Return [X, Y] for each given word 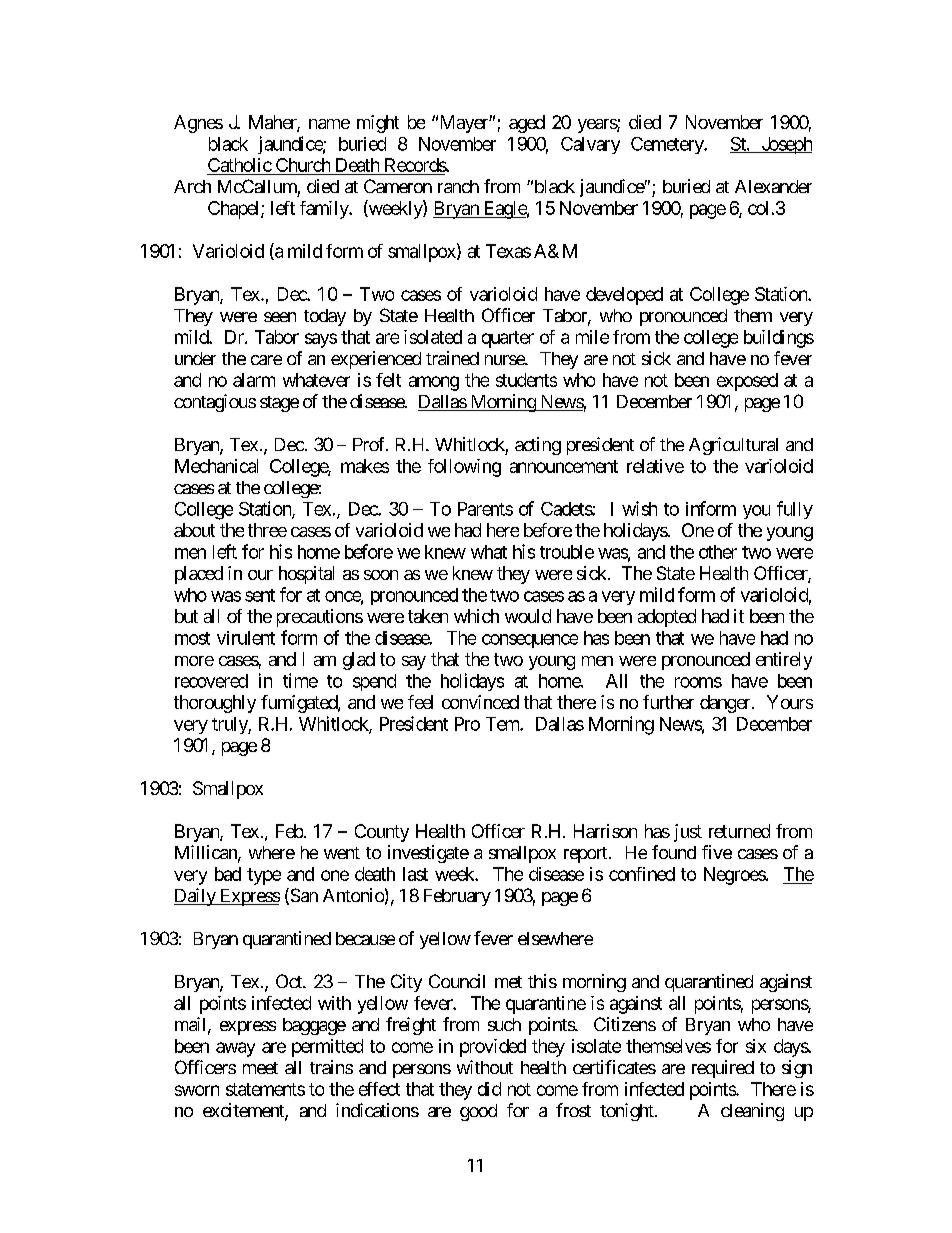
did [489, 1089]
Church [302, 166]
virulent [246, 638]
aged [527, 124]
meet [260, 1068]
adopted [667, 618]
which [476, 616]
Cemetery [668, 145]
